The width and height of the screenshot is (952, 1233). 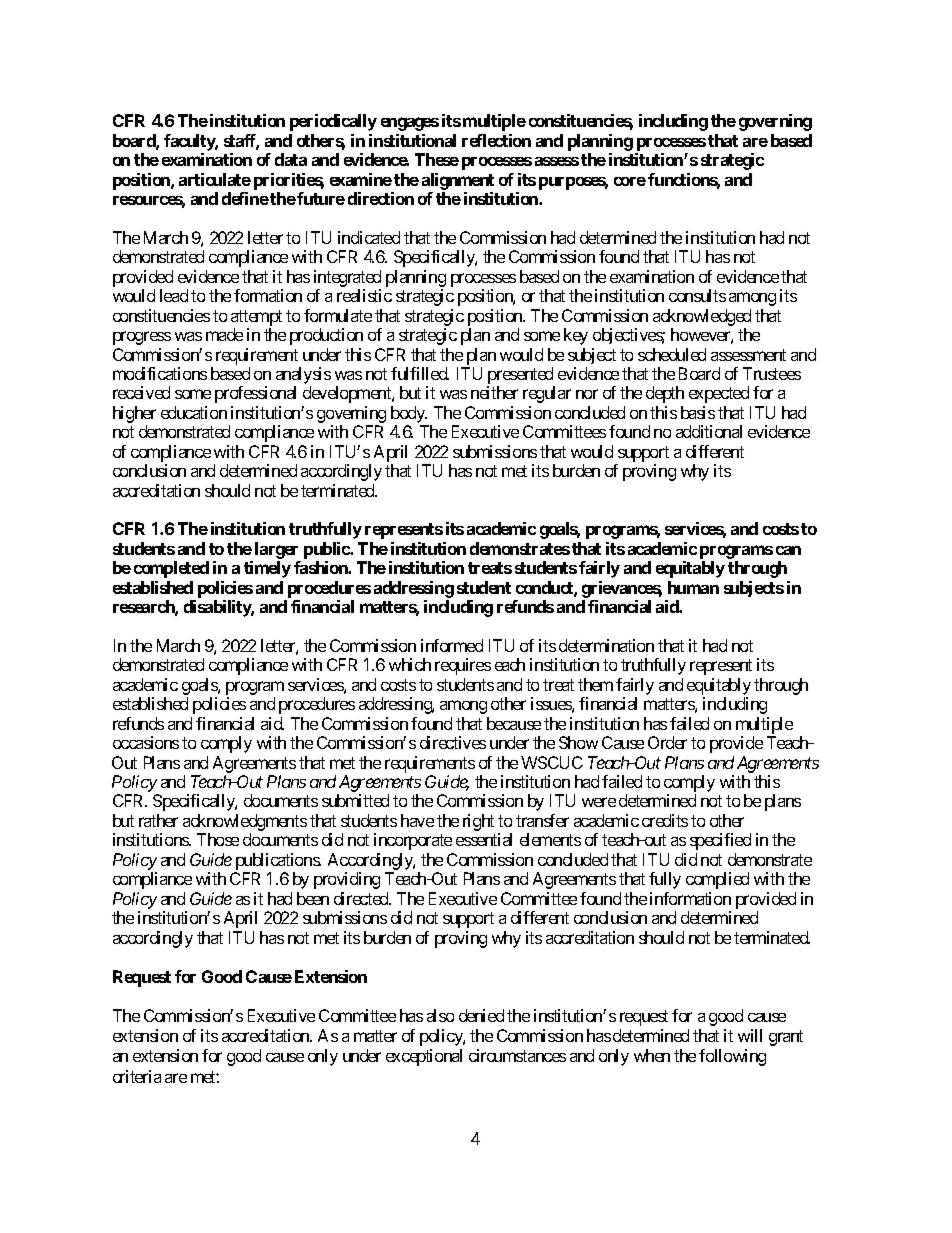 I want to click on These, so click(x=437, y=159).
